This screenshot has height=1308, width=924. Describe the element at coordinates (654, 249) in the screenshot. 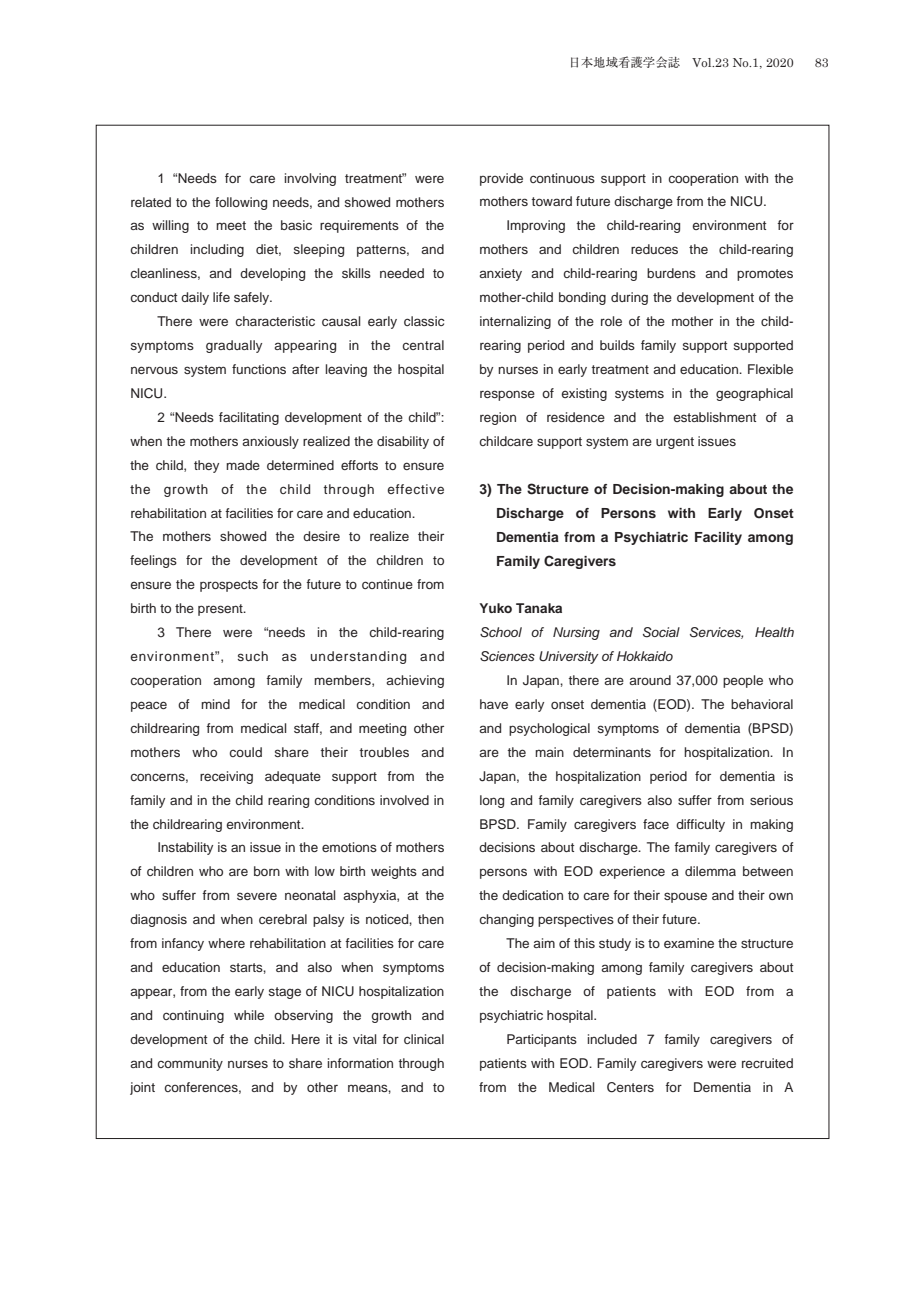

I see `reduces` at that location.
